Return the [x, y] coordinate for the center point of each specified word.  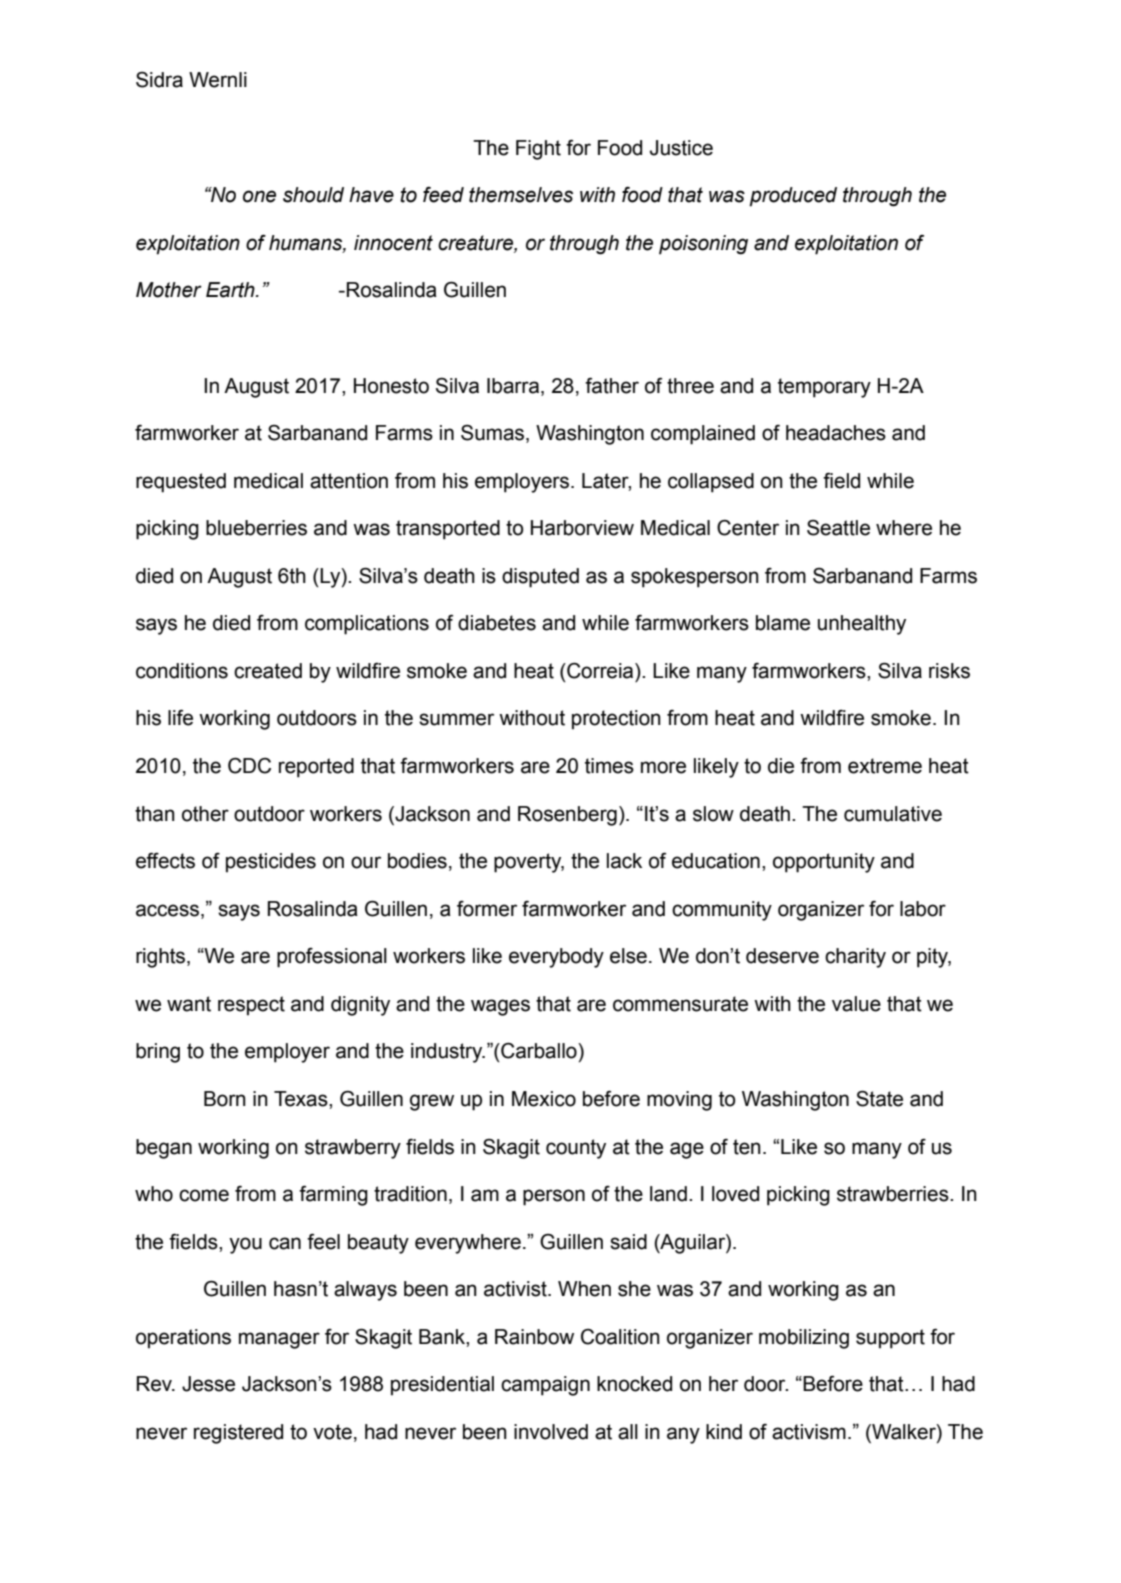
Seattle [838, 528]
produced [793, 197]
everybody [556, 958]
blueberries [256, 528]
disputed [540, 578]
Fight [538, 150]
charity [855, 958]
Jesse [208, 1384]
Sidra [159, 80]
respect [251, 1006]
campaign [545, 1386]
